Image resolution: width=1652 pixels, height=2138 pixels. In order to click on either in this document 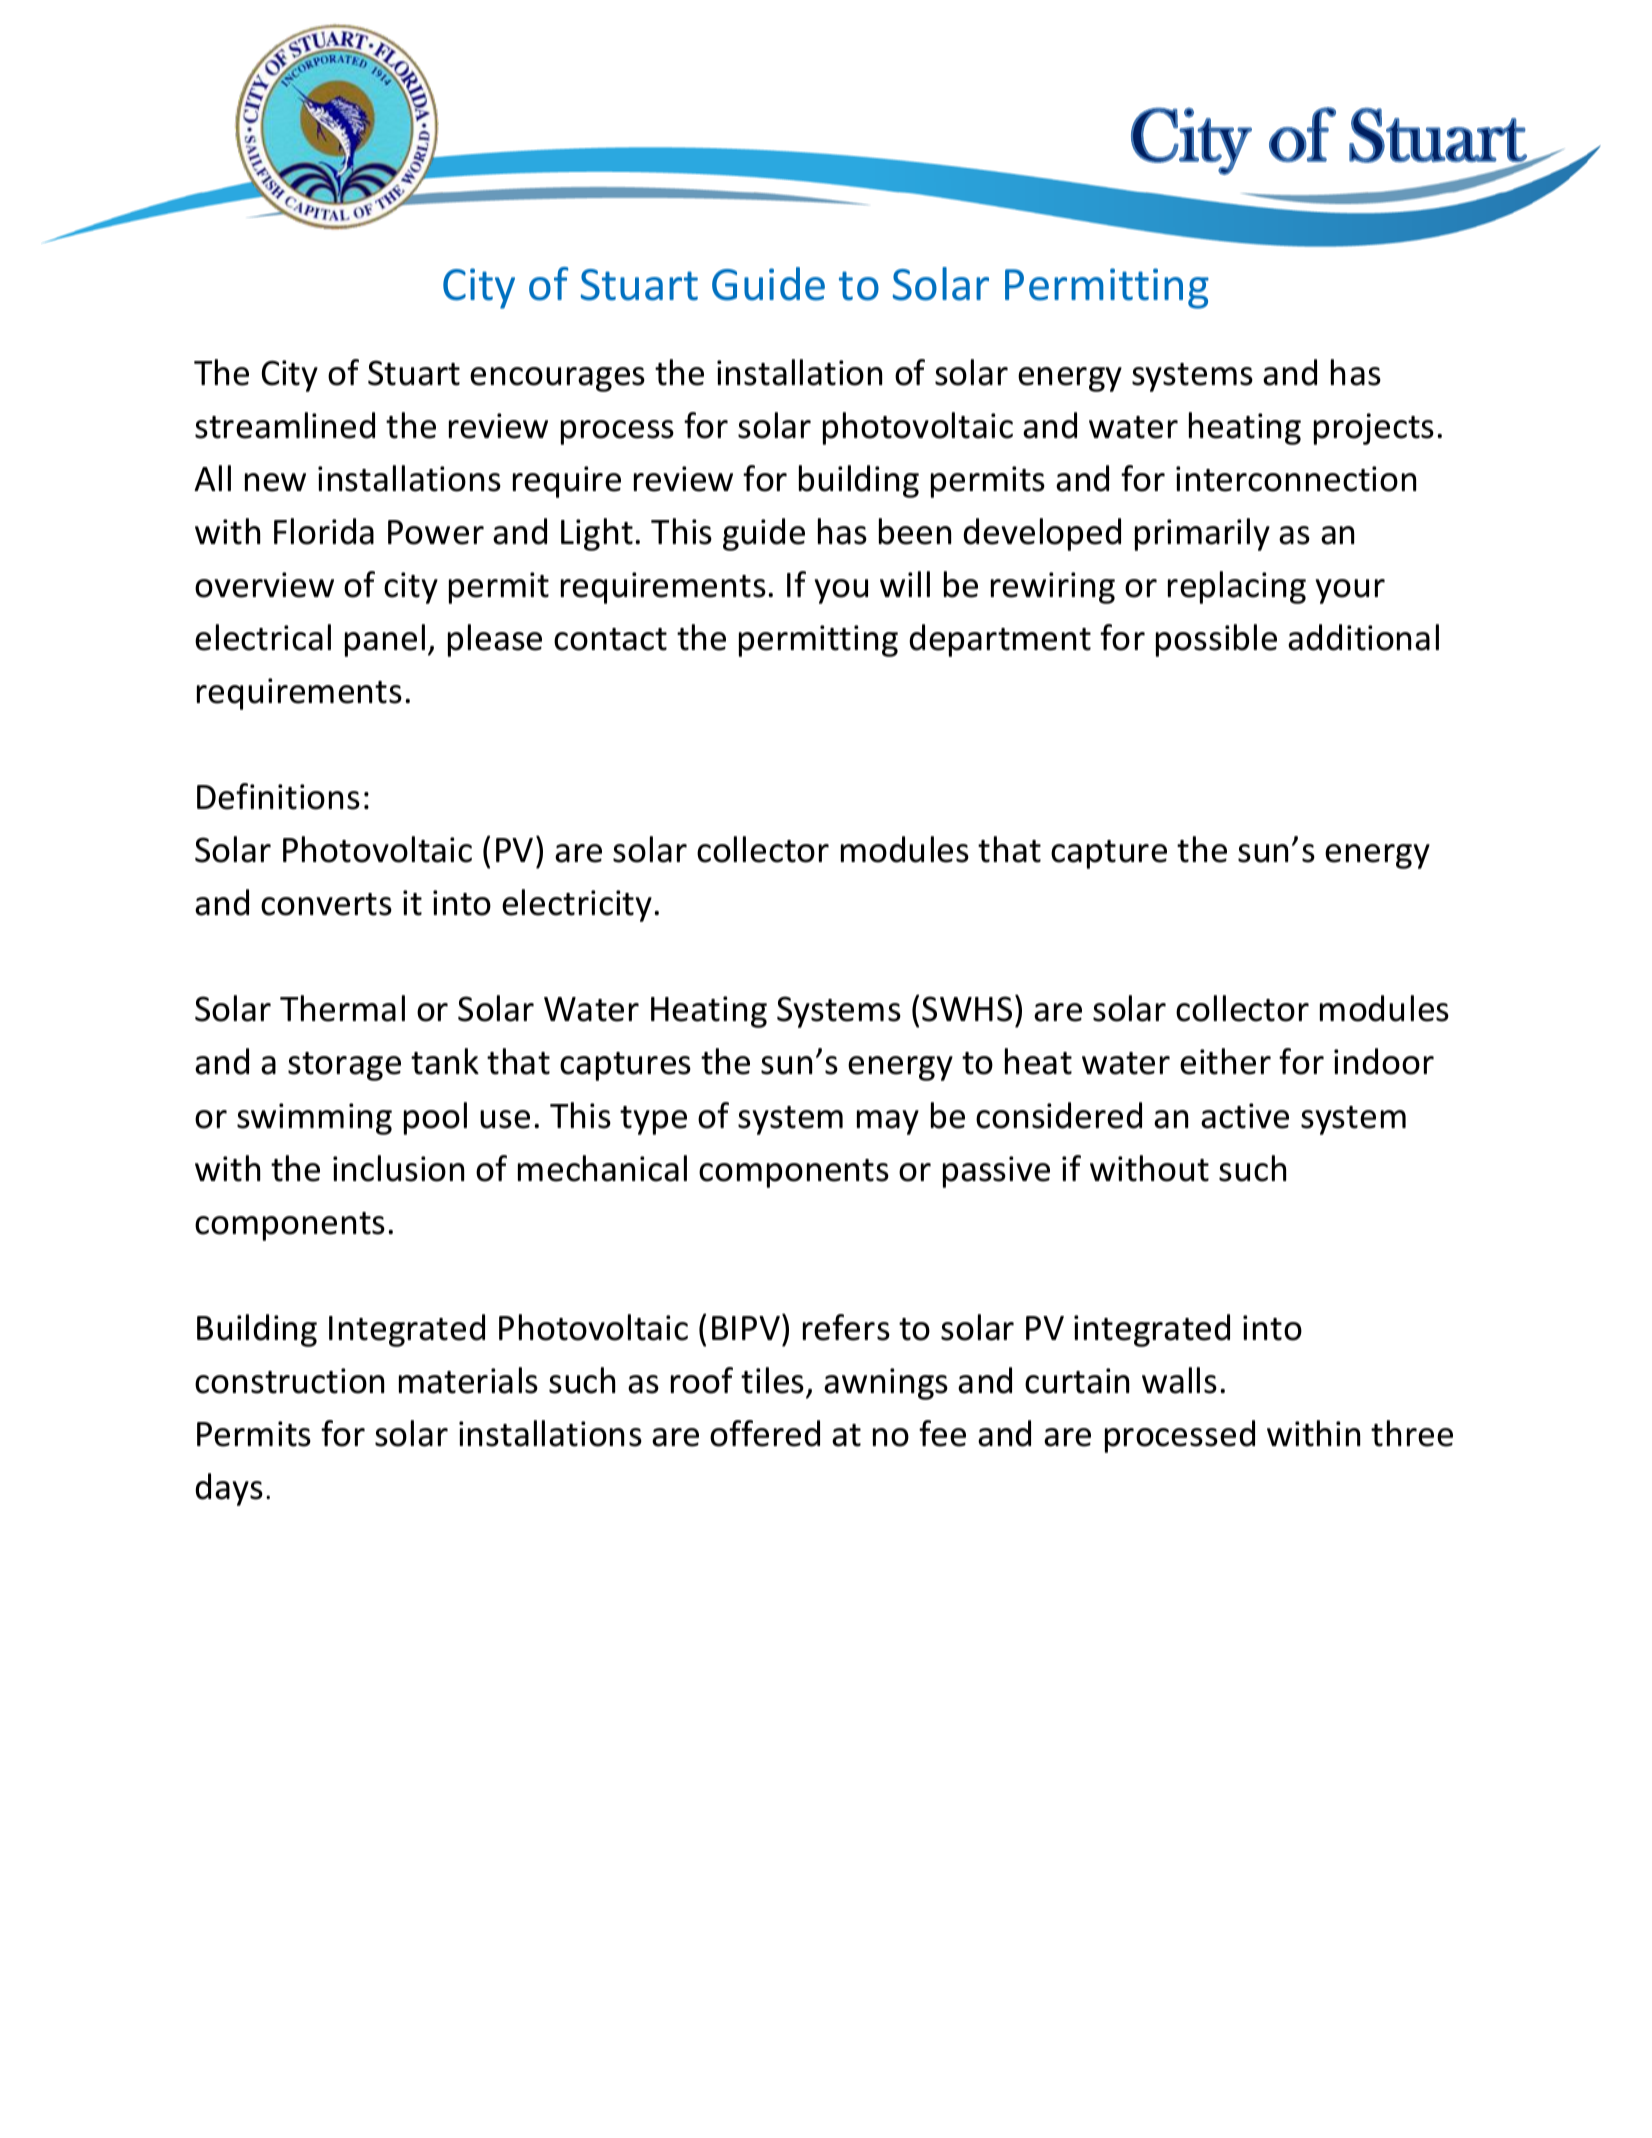, I will do `click(1225, 1061)`.
